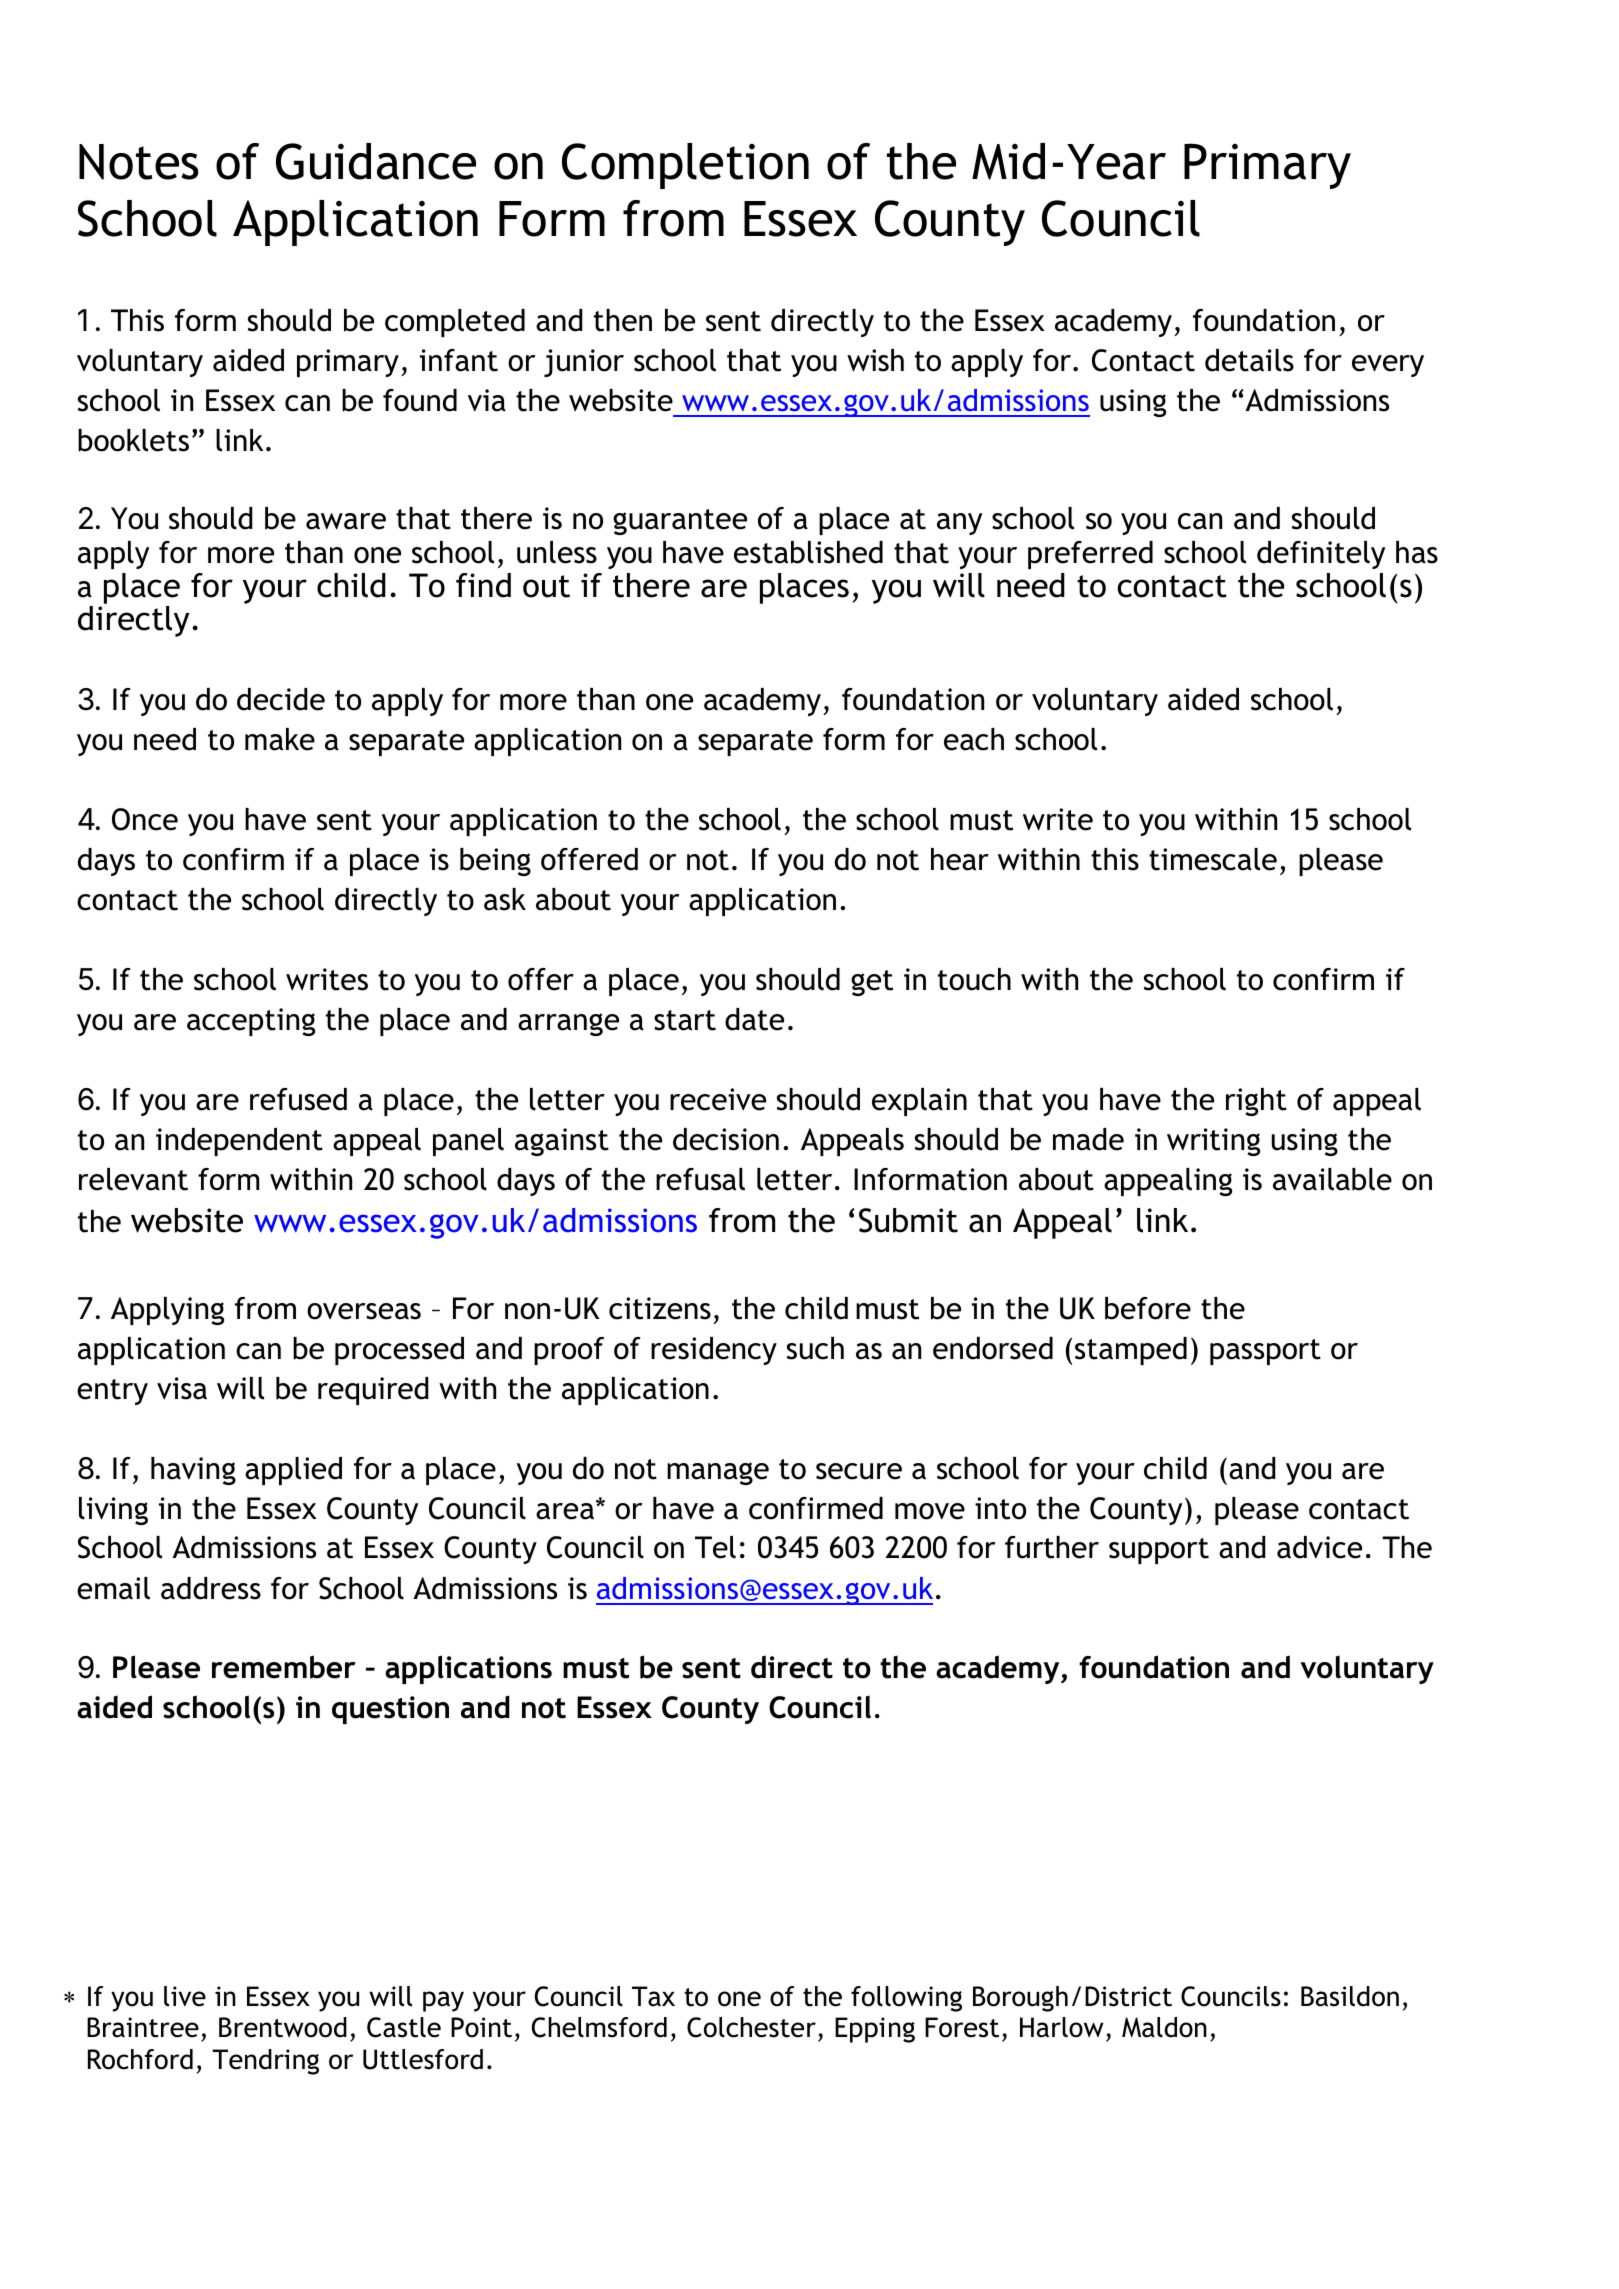  I want to click on Guidance, so click(376, 161).
